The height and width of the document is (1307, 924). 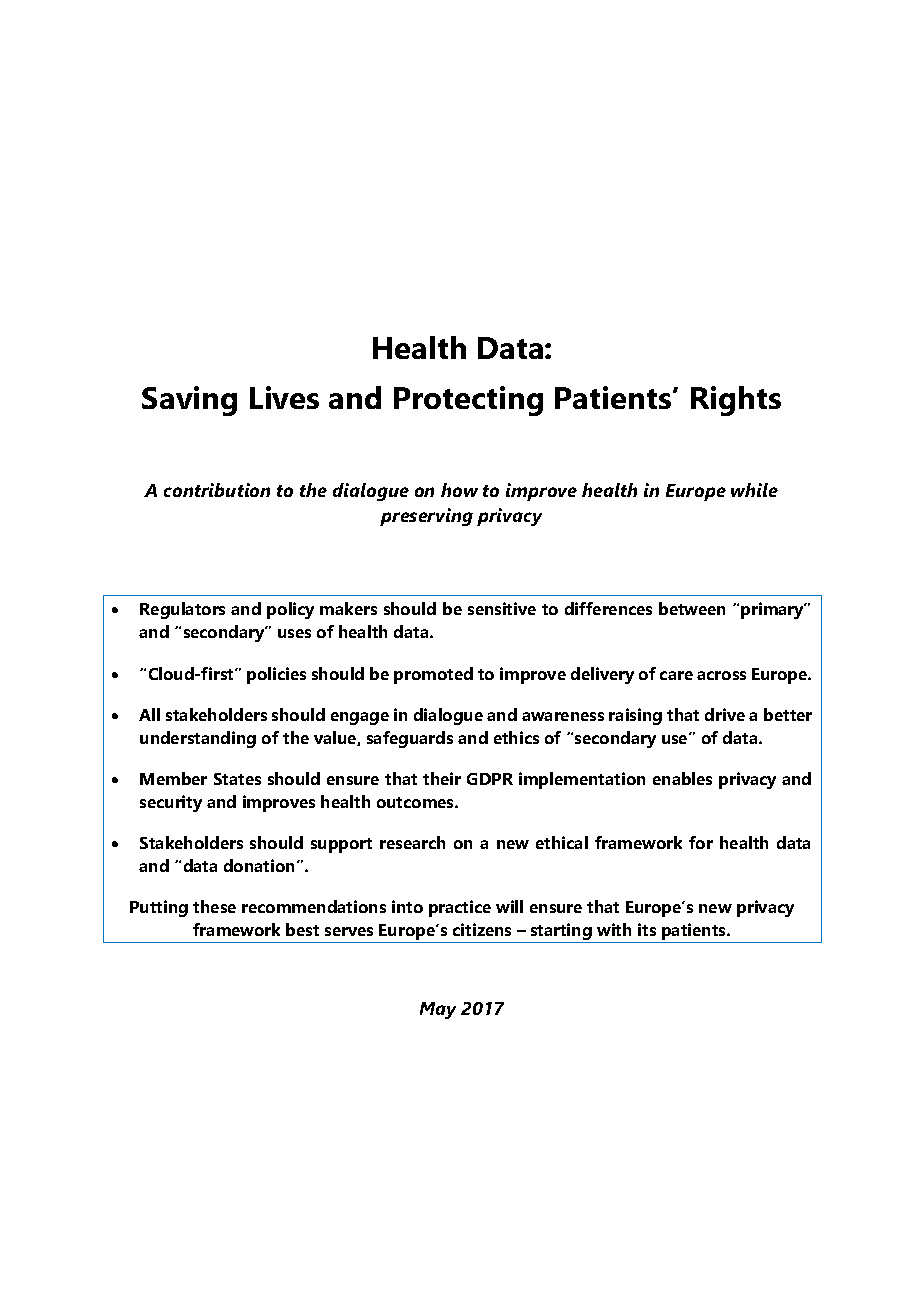 What do you see at coordinates (302, 929) in the document?
I see `best` at bounding box center [302, 929].
